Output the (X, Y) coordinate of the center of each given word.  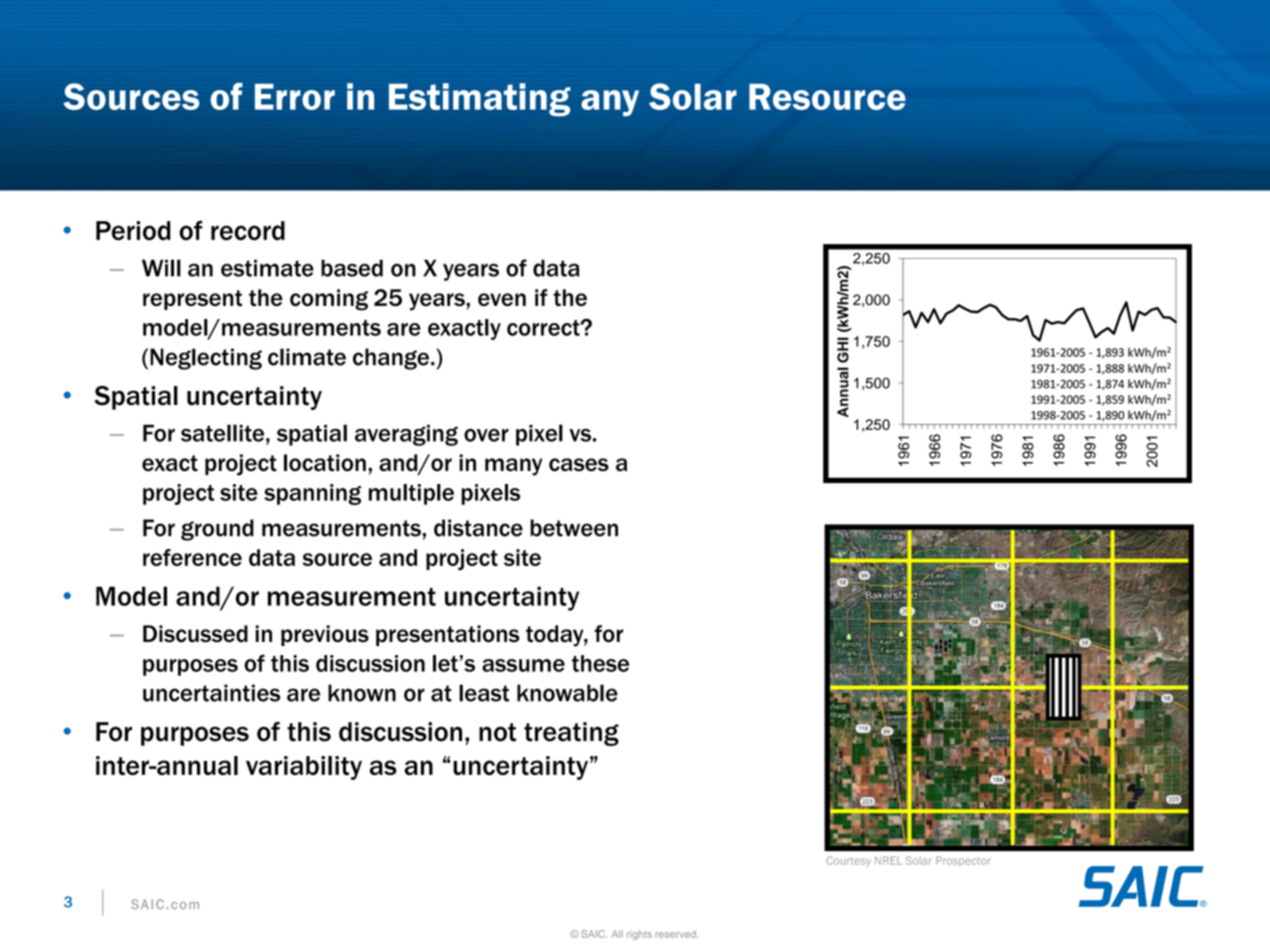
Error (295, 97)
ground (217, 530)
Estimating (480, 100)
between (574, 528)
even (502, 299)
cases (579, 465)
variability (304, 768)
